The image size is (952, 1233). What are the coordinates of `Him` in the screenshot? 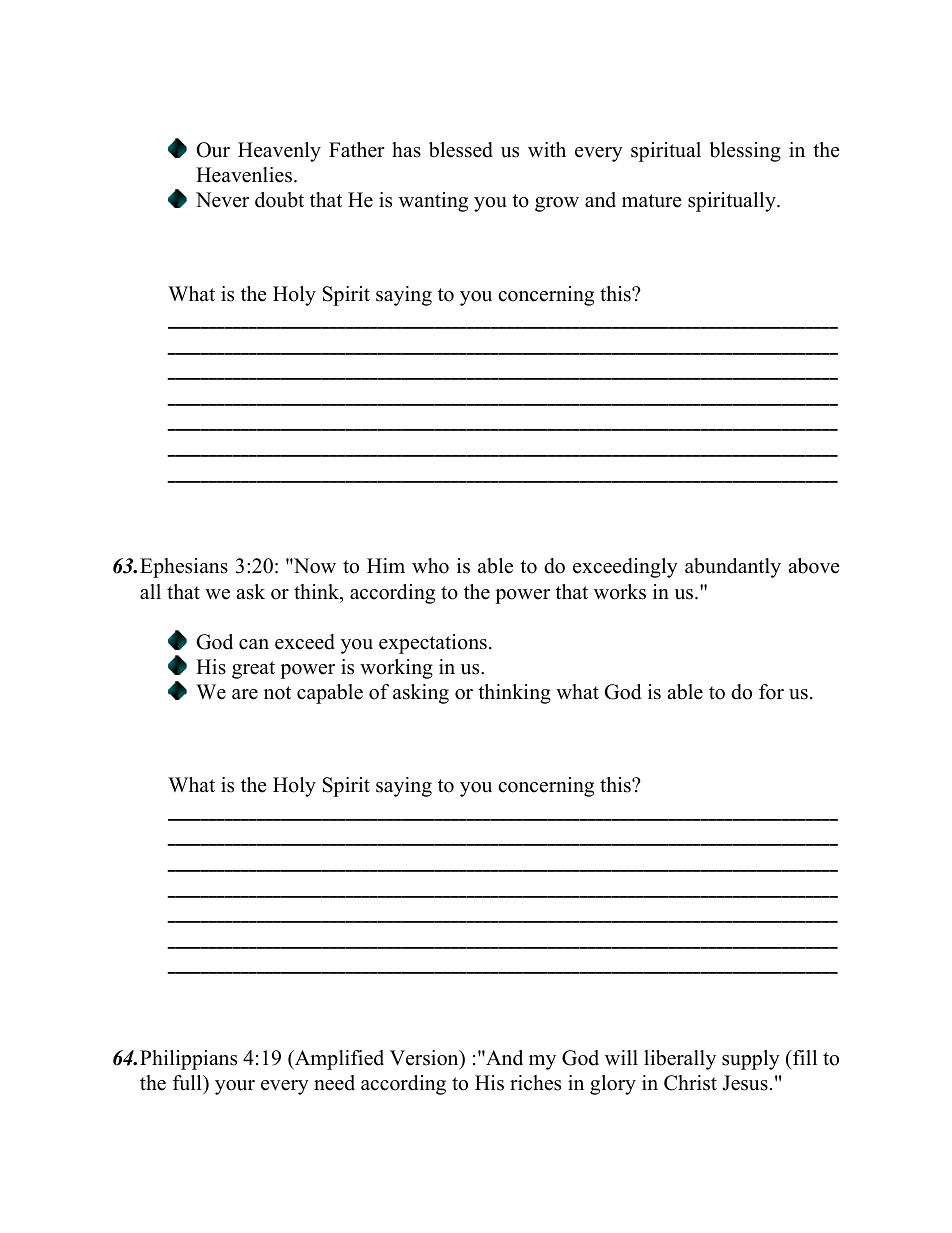 It's located at (386, 565).
